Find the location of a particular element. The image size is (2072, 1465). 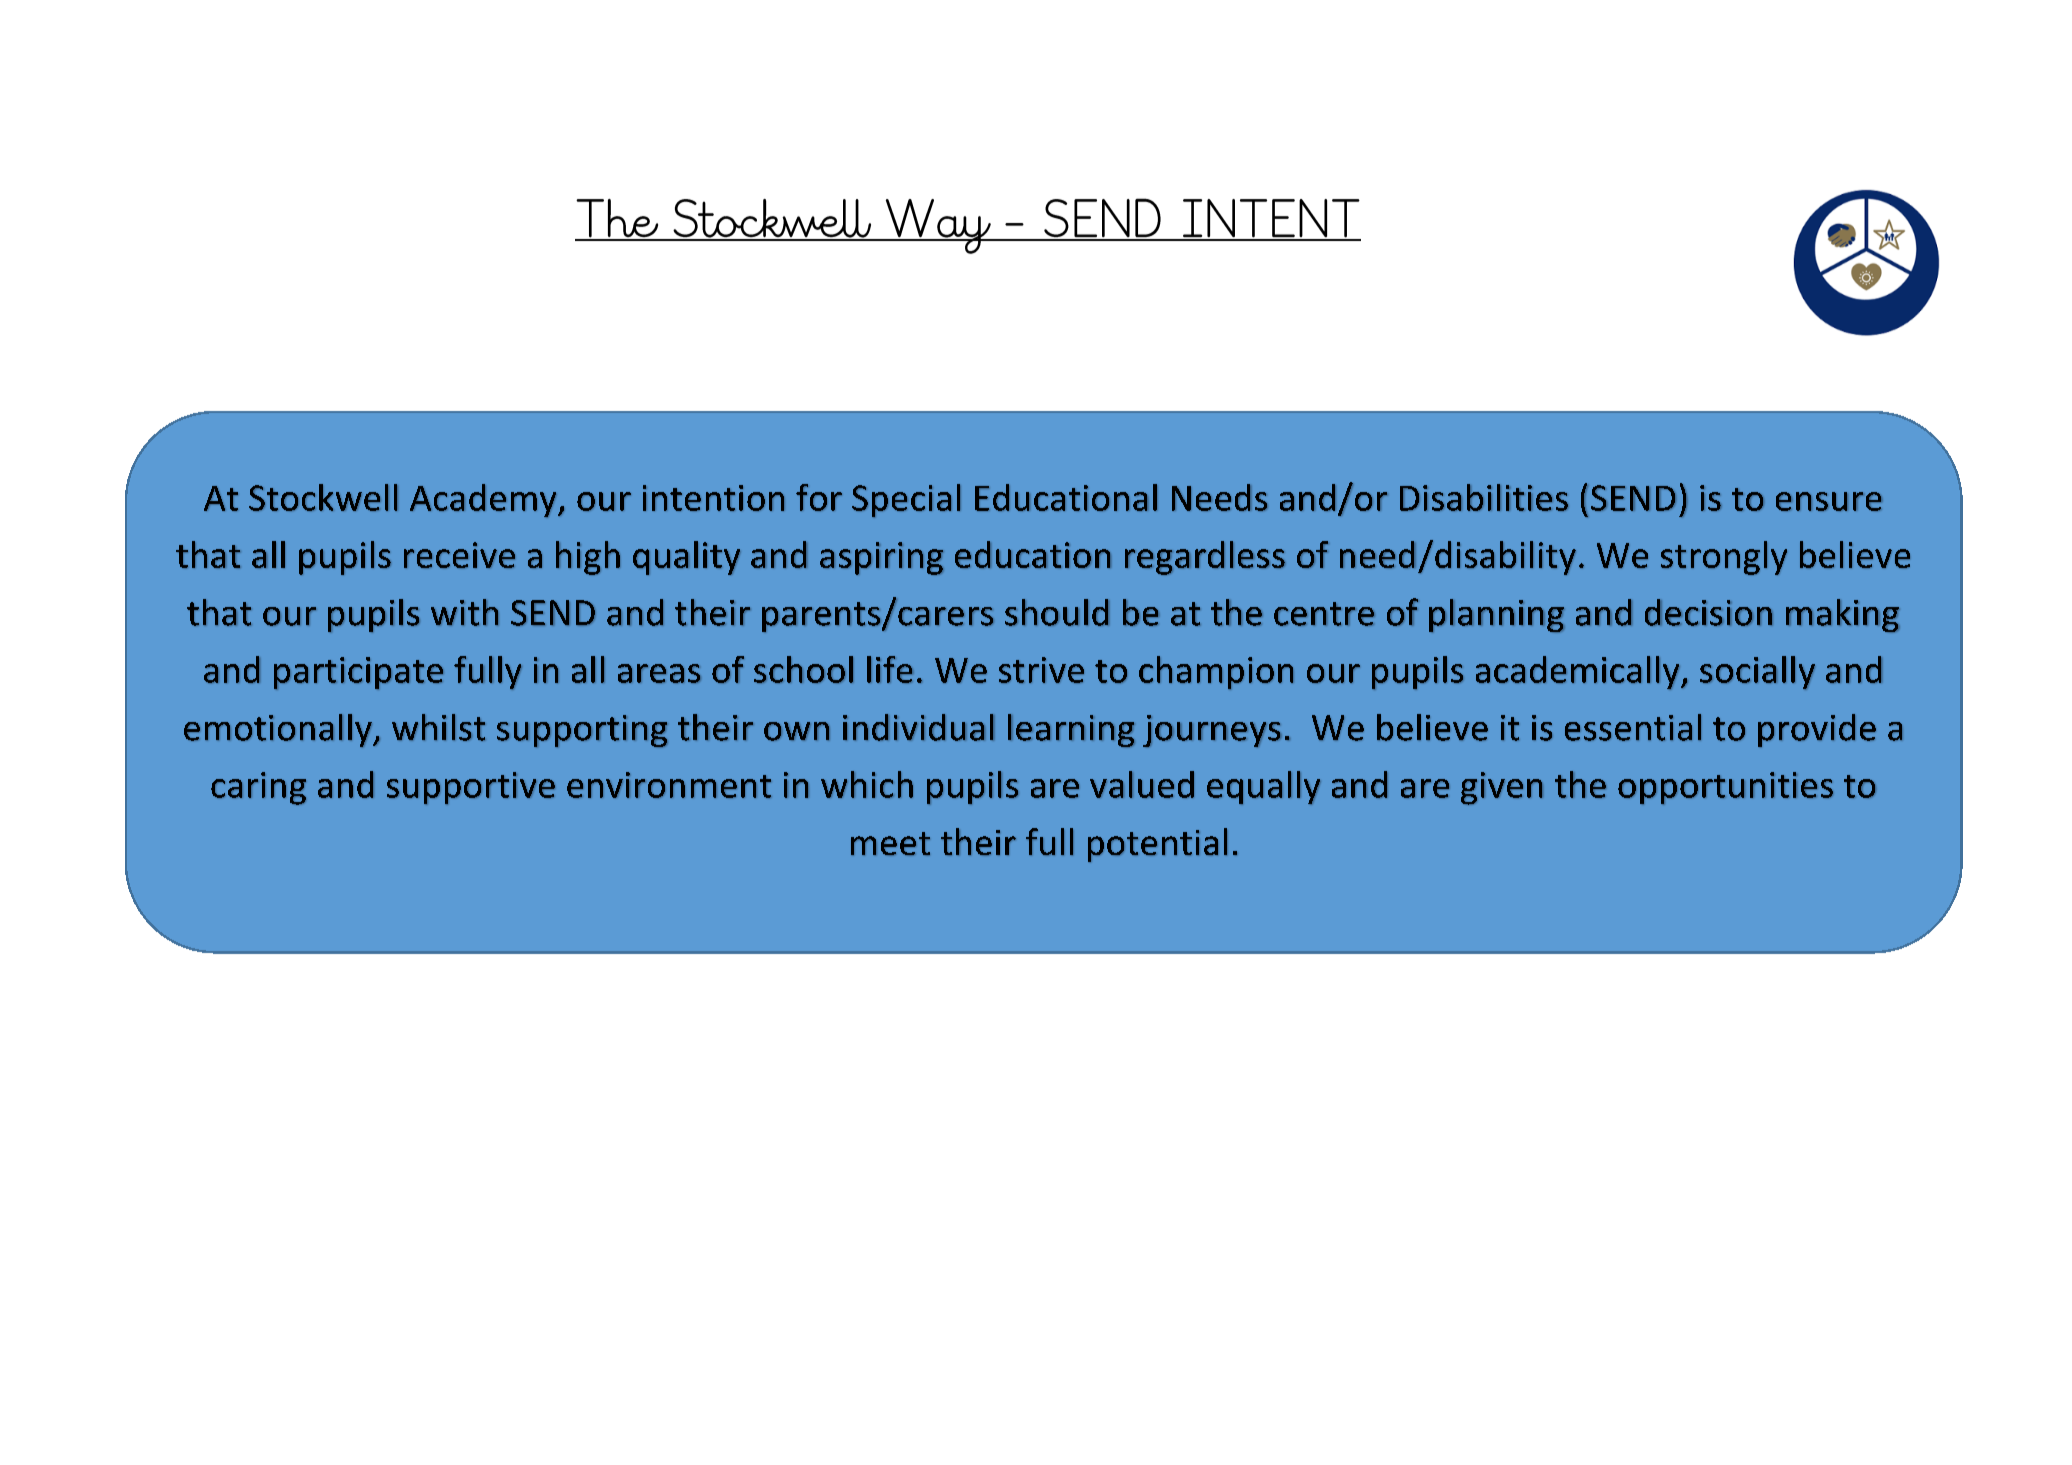

essential is located at coordinates (1633, 727).
